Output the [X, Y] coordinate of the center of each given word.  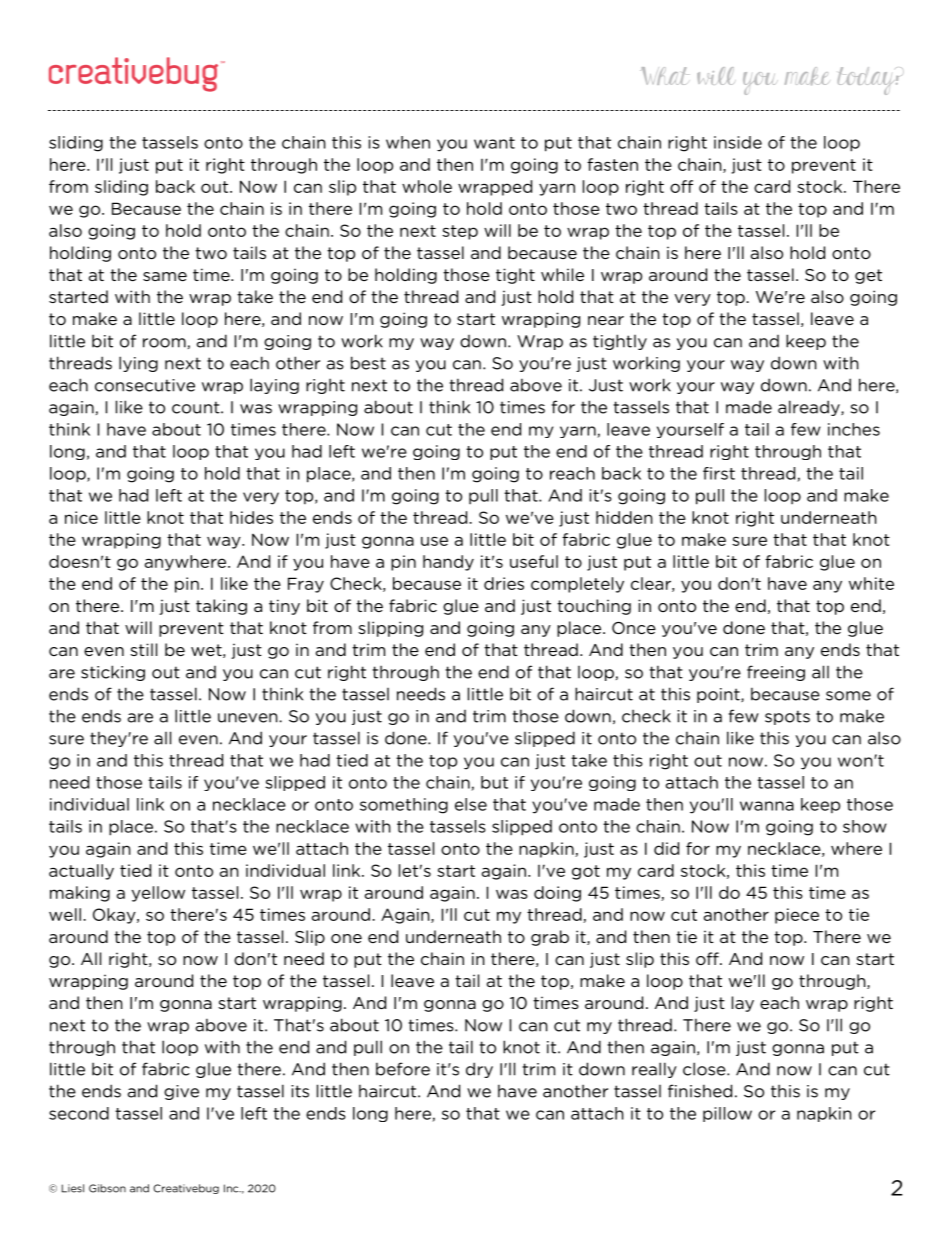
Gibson [107, 1188]
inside [738, 142]
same [165, 276]
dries [504, 583]
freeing [776, 673]
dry [479, 1070]
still [143, 649]
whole [427, 186]
